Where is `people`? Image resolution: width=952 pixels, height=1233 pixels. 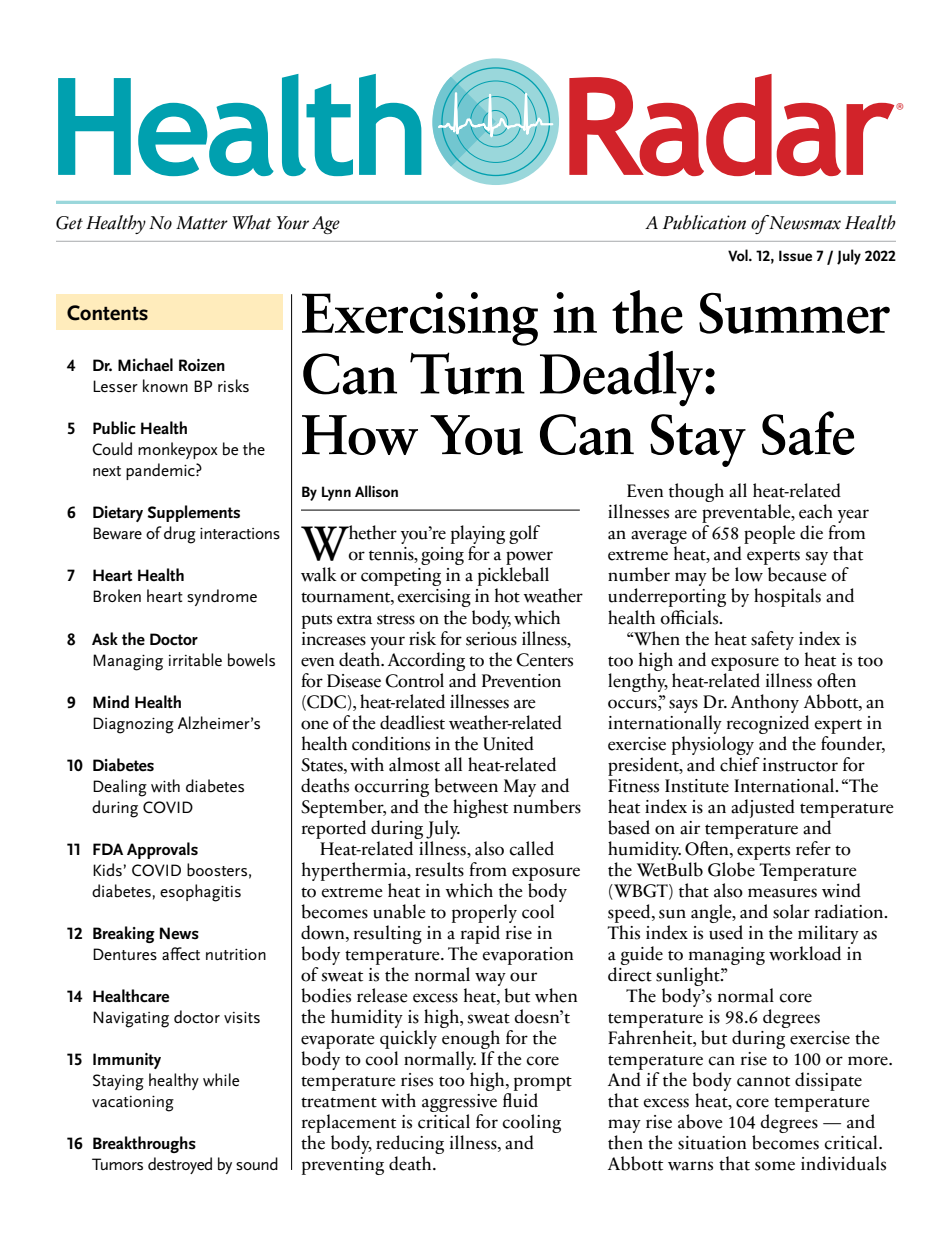
people is located at coordinates (769, 534).
